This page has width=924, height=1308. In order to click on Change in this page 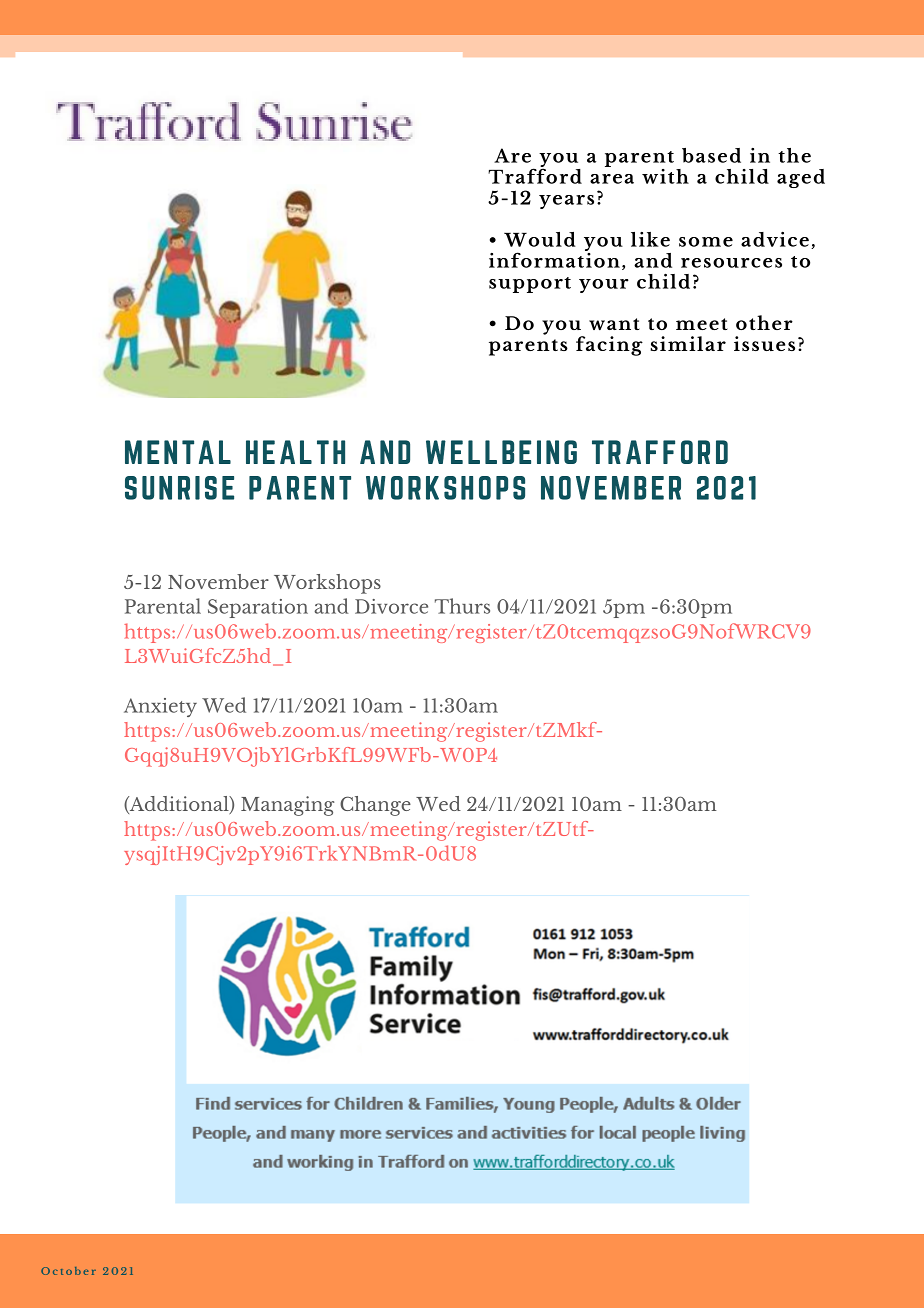, I will do `click(375, 806)`.
